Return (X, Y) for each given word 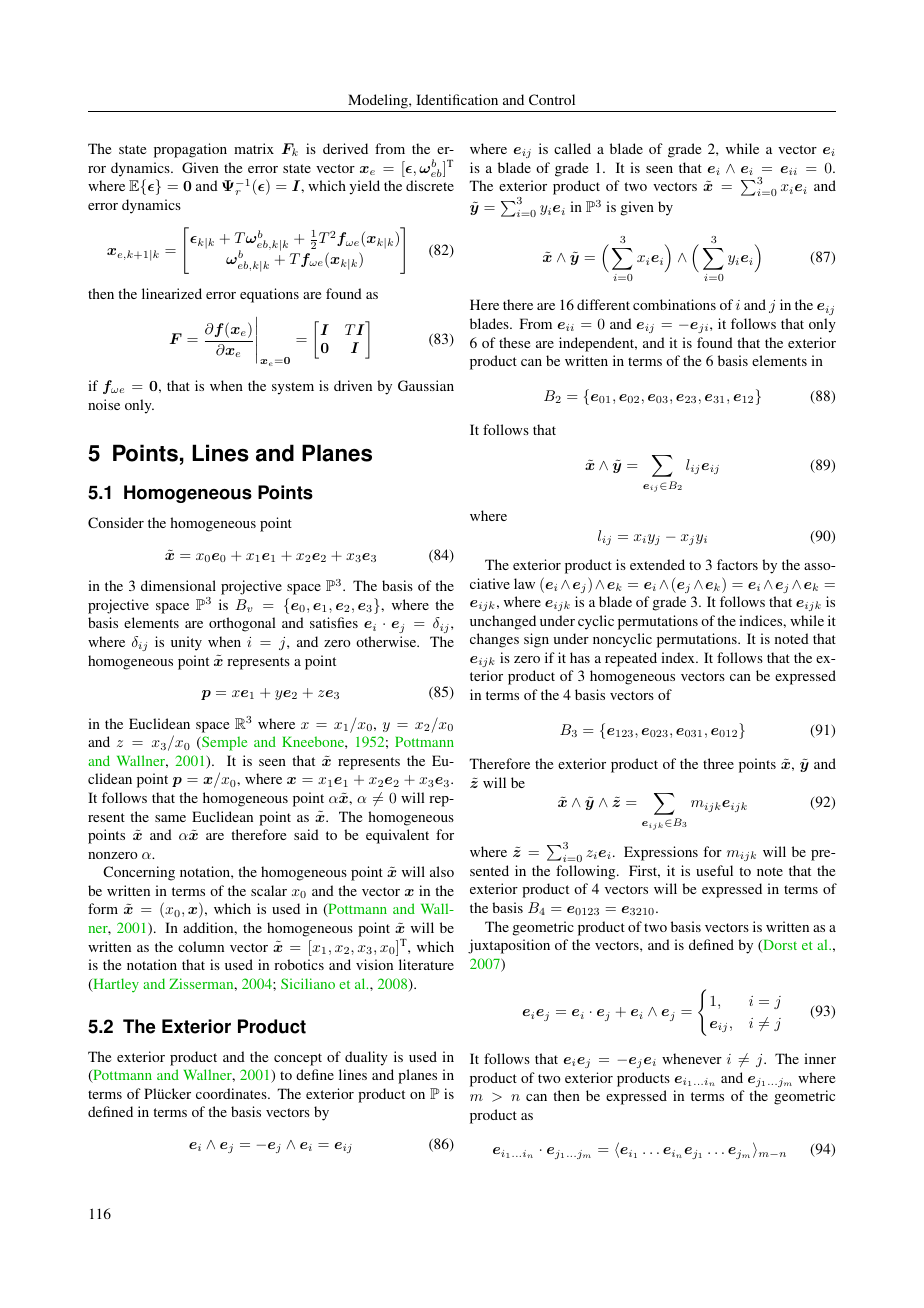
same (170, 818)
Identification (457, 99)
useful (714, 870)
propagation (190, 150)
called (572, 148)
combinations (674, 304)
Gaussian (426, 385)
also (442, 871)
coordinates (232, 1093)
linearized (172, 293)
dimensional (178, 585)
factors (737, 564)
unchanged (503, 622)
